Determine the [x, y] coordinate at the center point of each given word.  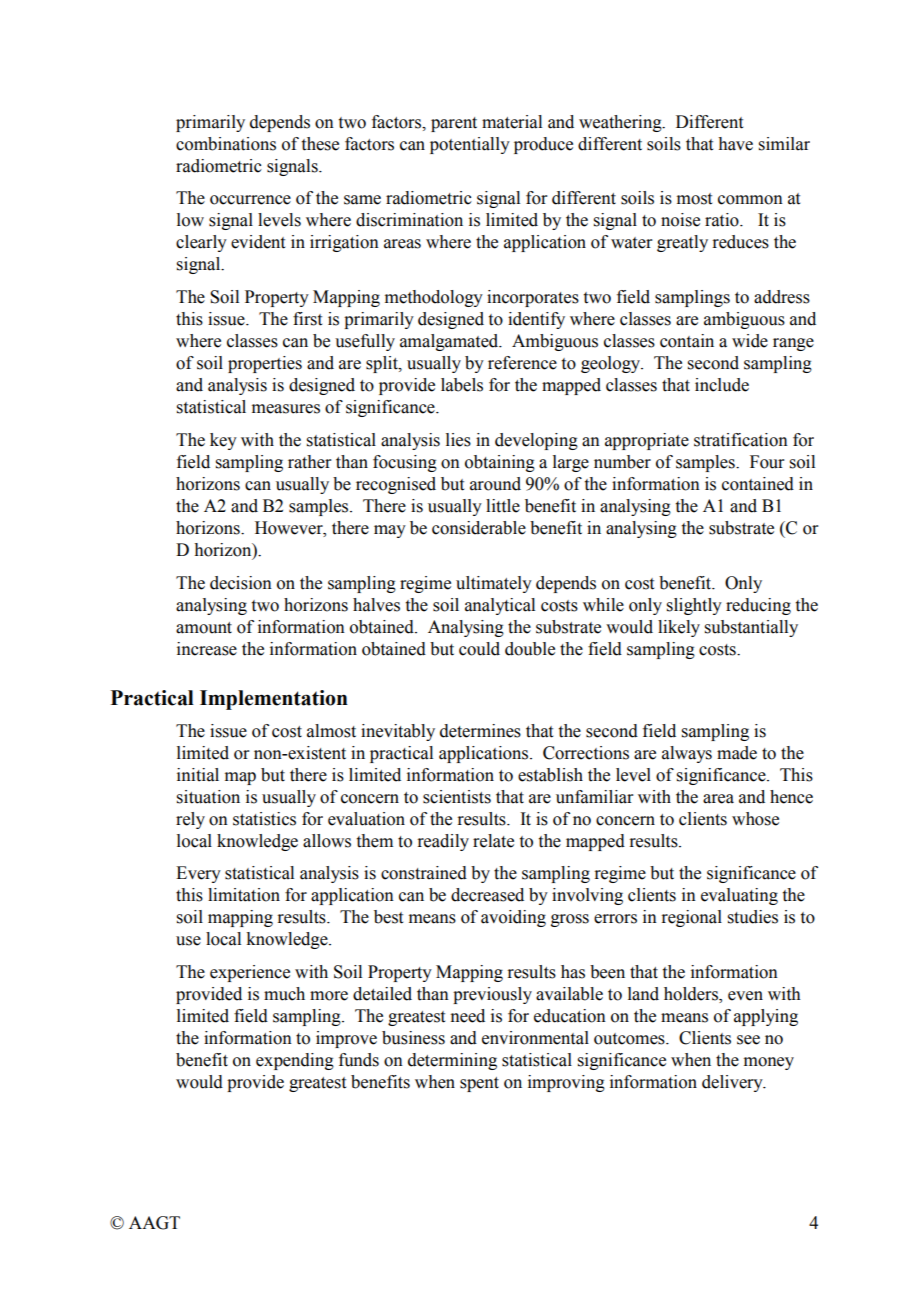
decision [241, 583]
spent [479, 1084]
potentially [470, 145]
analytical [500, 606]
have [735, 144]
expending [295, 1061]
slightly [694, 606]
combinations [226, 144]
